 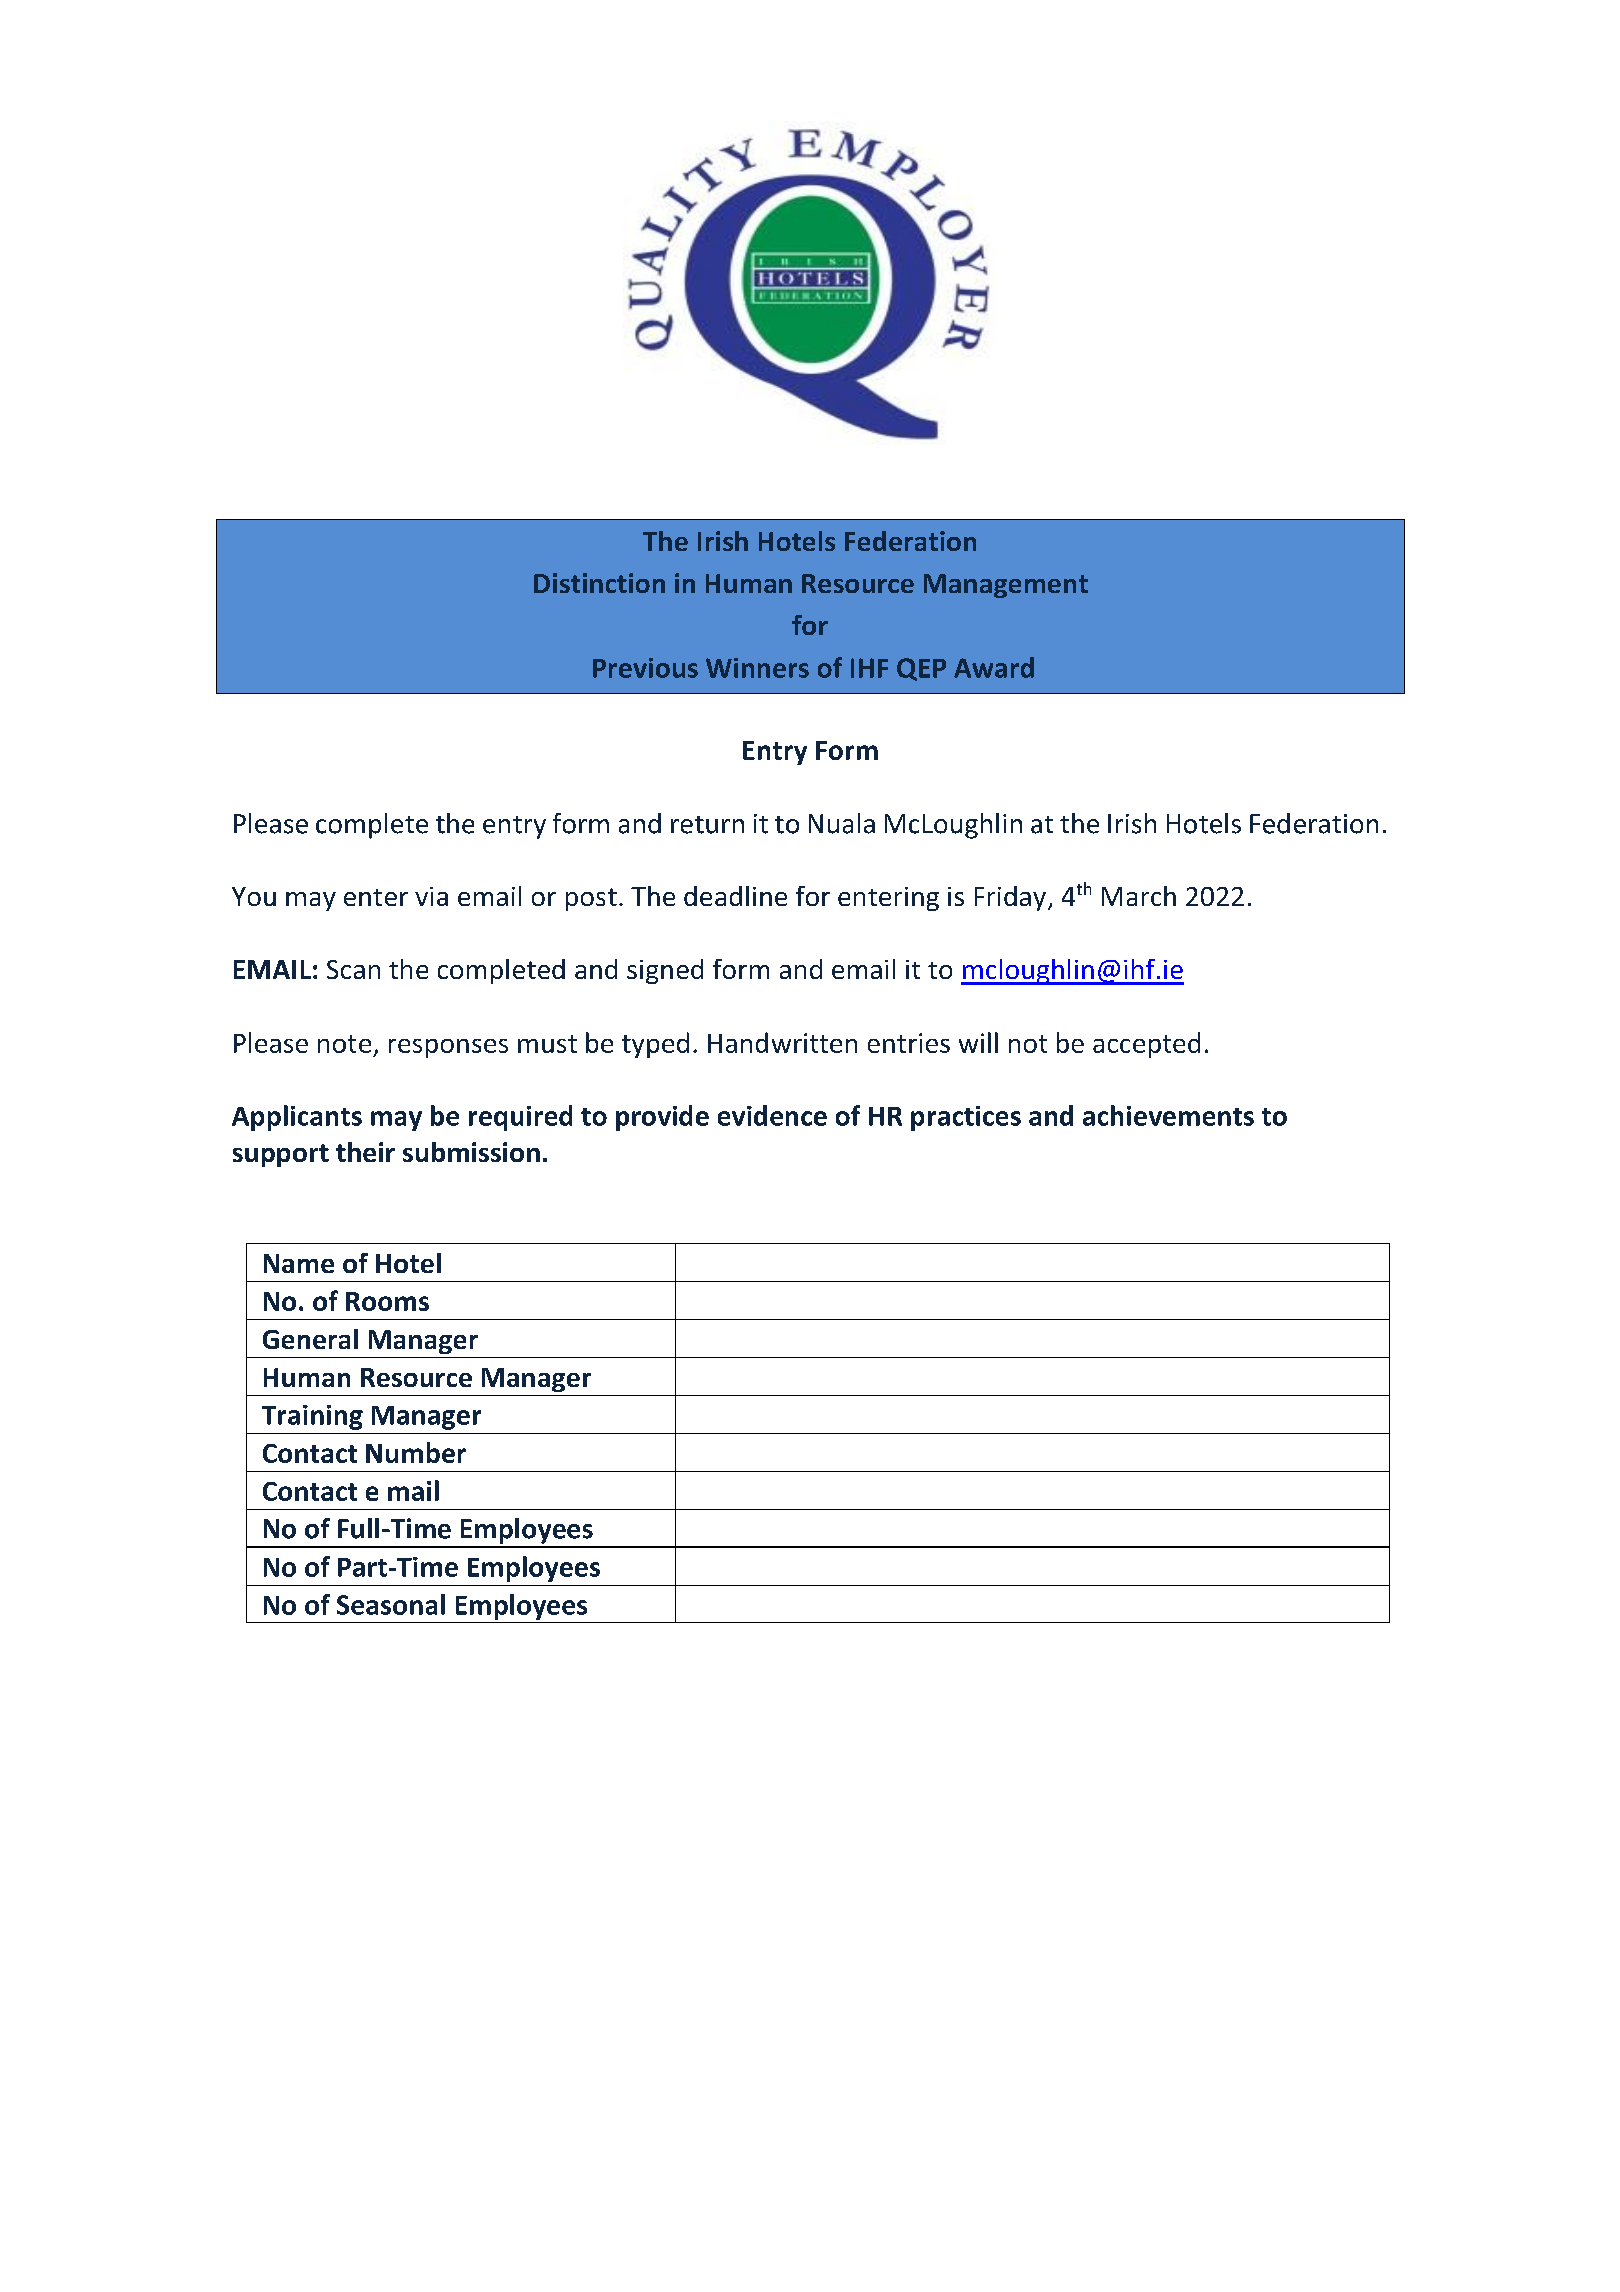 What do you see at coordinates (707, 825) in the screenshot?
I see `return` at bounding box center [707, 825].
